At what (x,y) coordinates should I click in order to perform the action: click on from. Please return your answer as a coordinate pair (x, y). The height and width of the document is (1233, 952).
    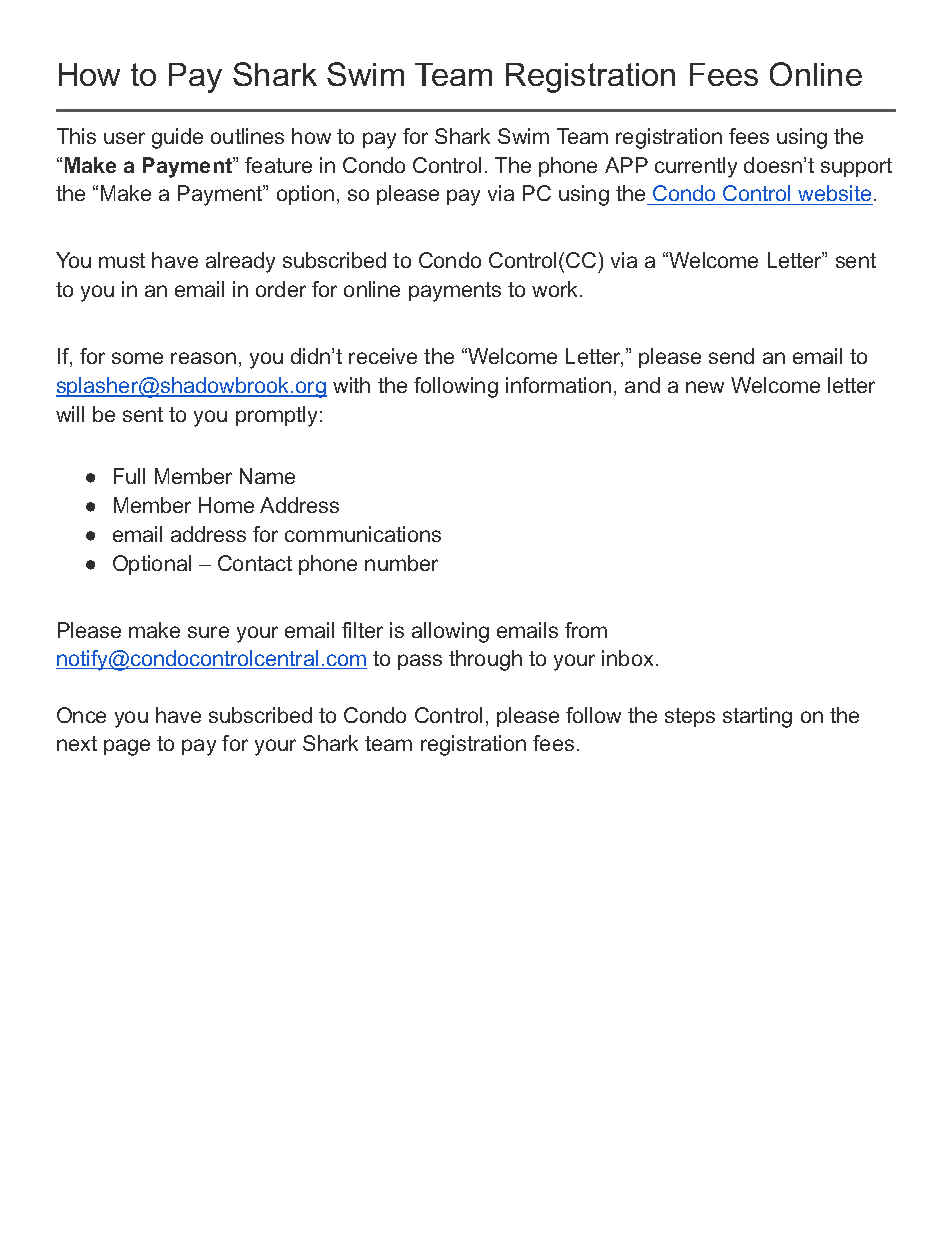
    Looking at the image, I should click on (586, 630).
